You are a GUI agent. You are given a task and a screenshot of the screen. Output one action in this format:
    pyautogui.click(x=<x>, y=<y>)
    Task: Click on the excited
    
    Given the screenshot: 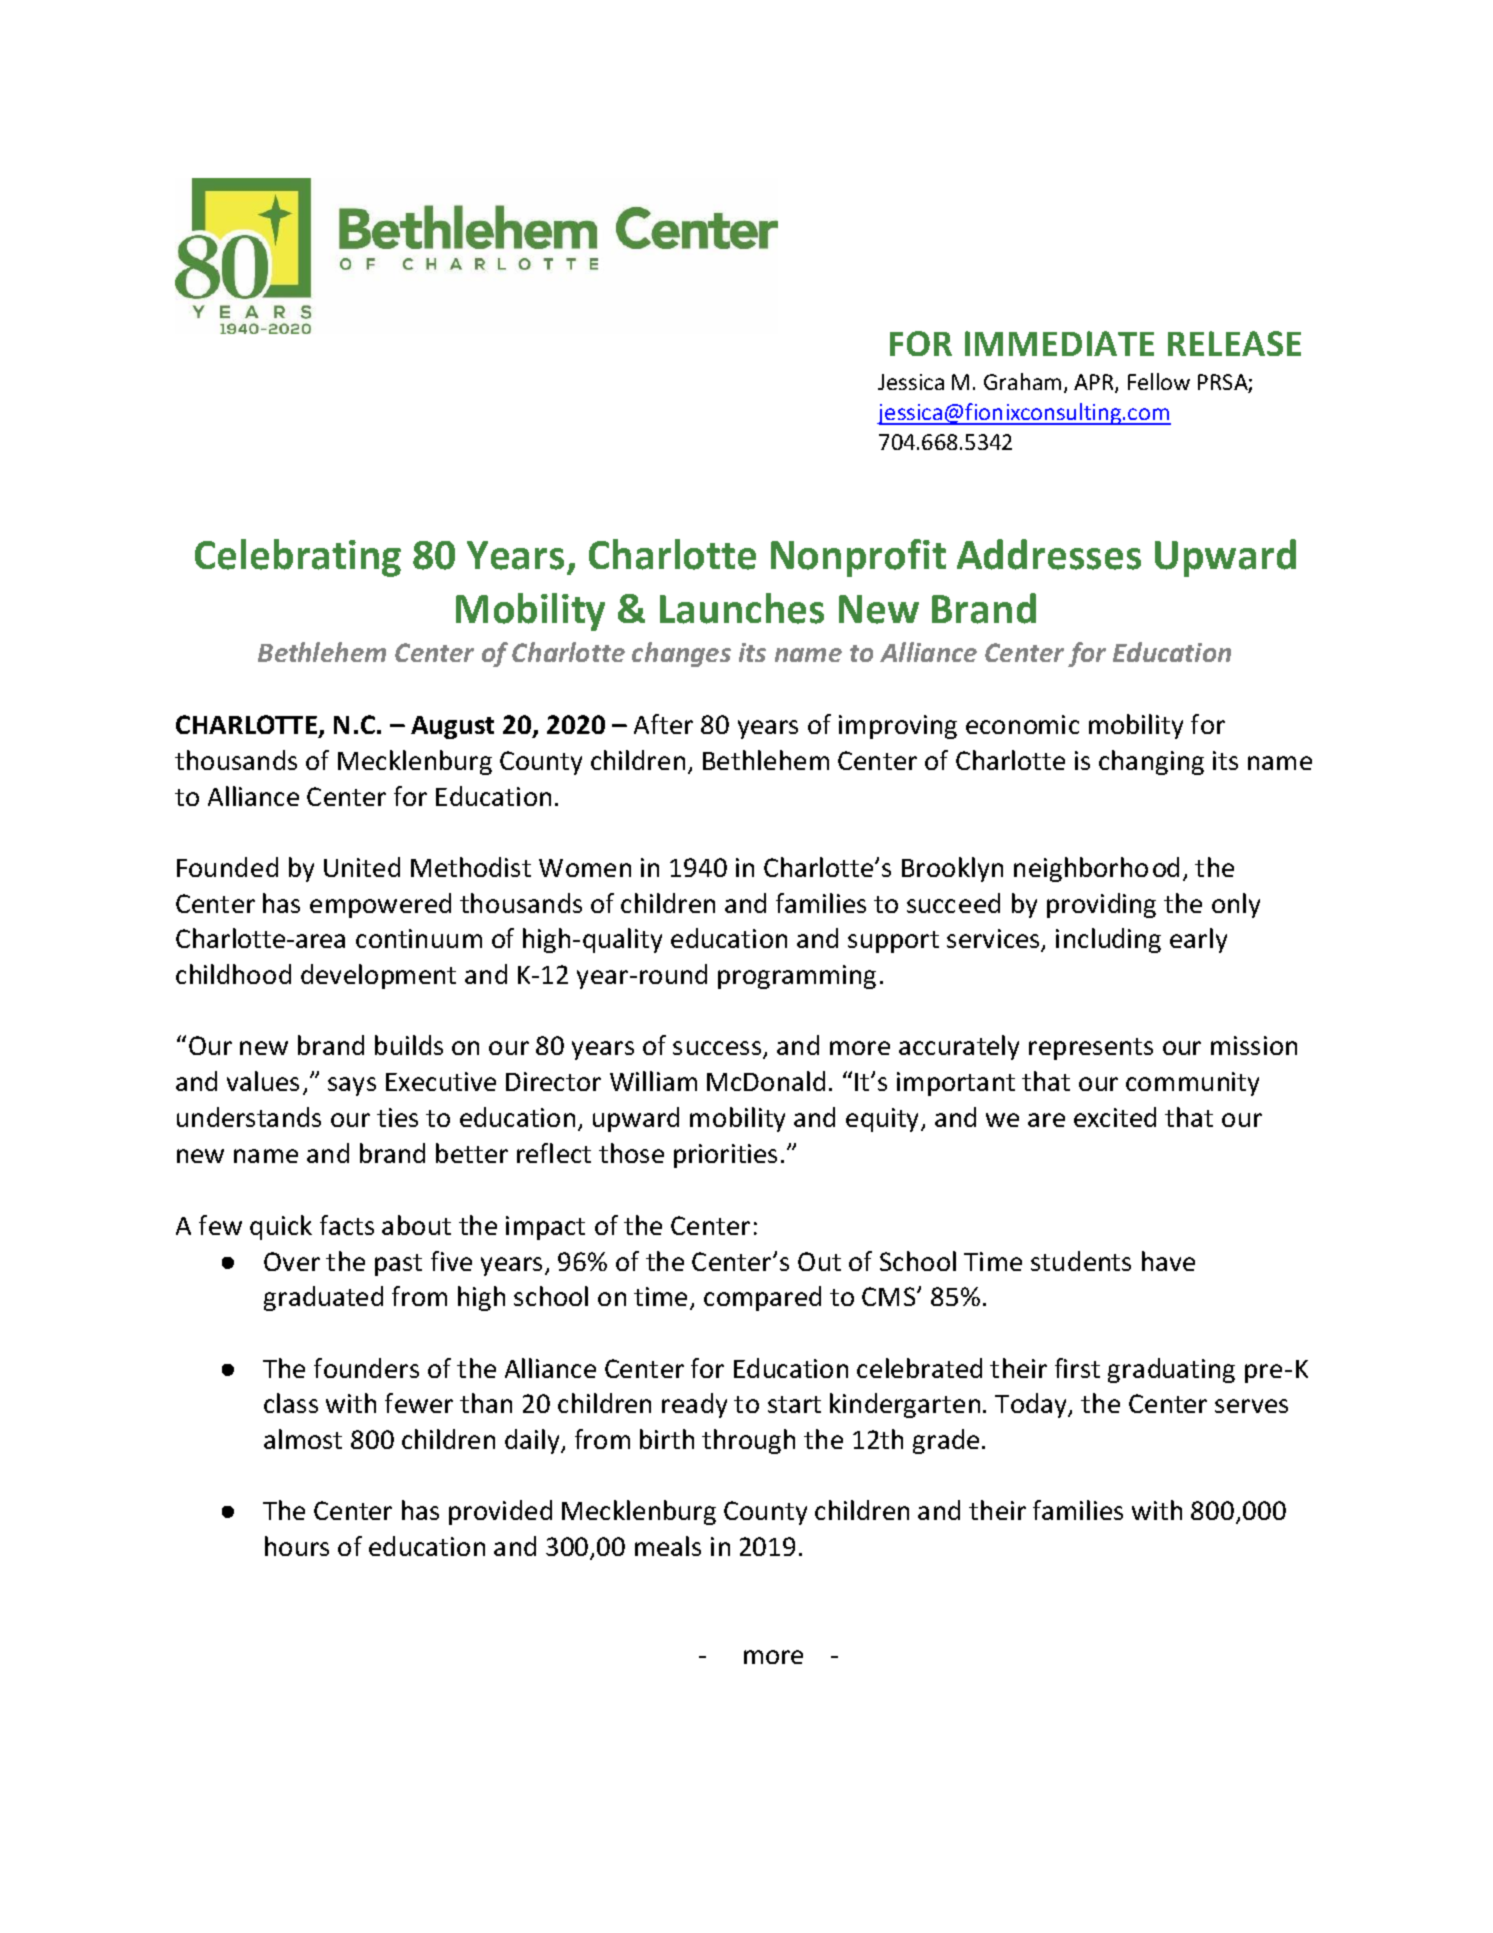 What is the action you would take?
    pyautogui.click(x=1115, y=1117)
